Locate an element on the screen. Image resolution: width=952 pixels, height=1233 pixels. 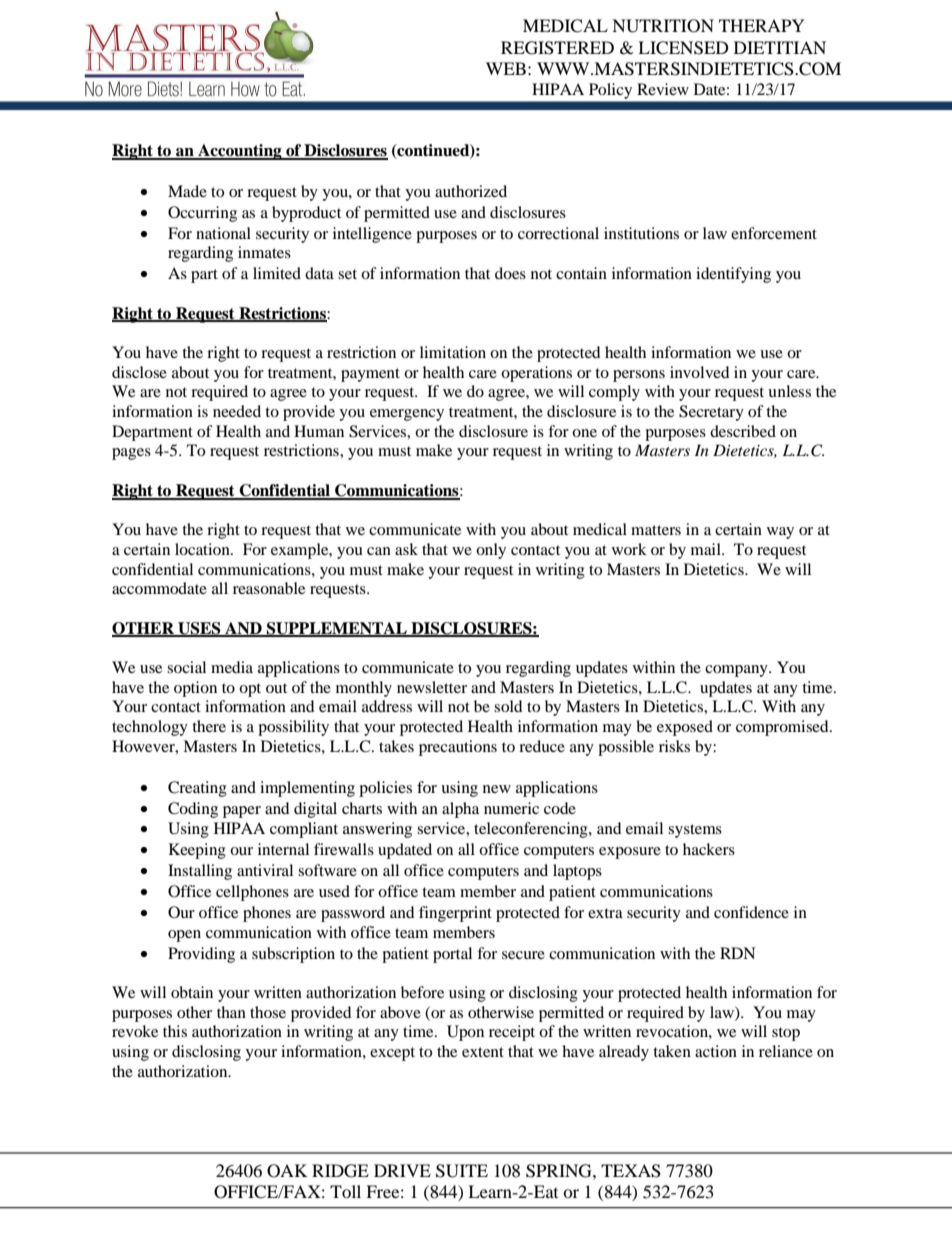
SUITE is located at coordinates (462, 1171).
